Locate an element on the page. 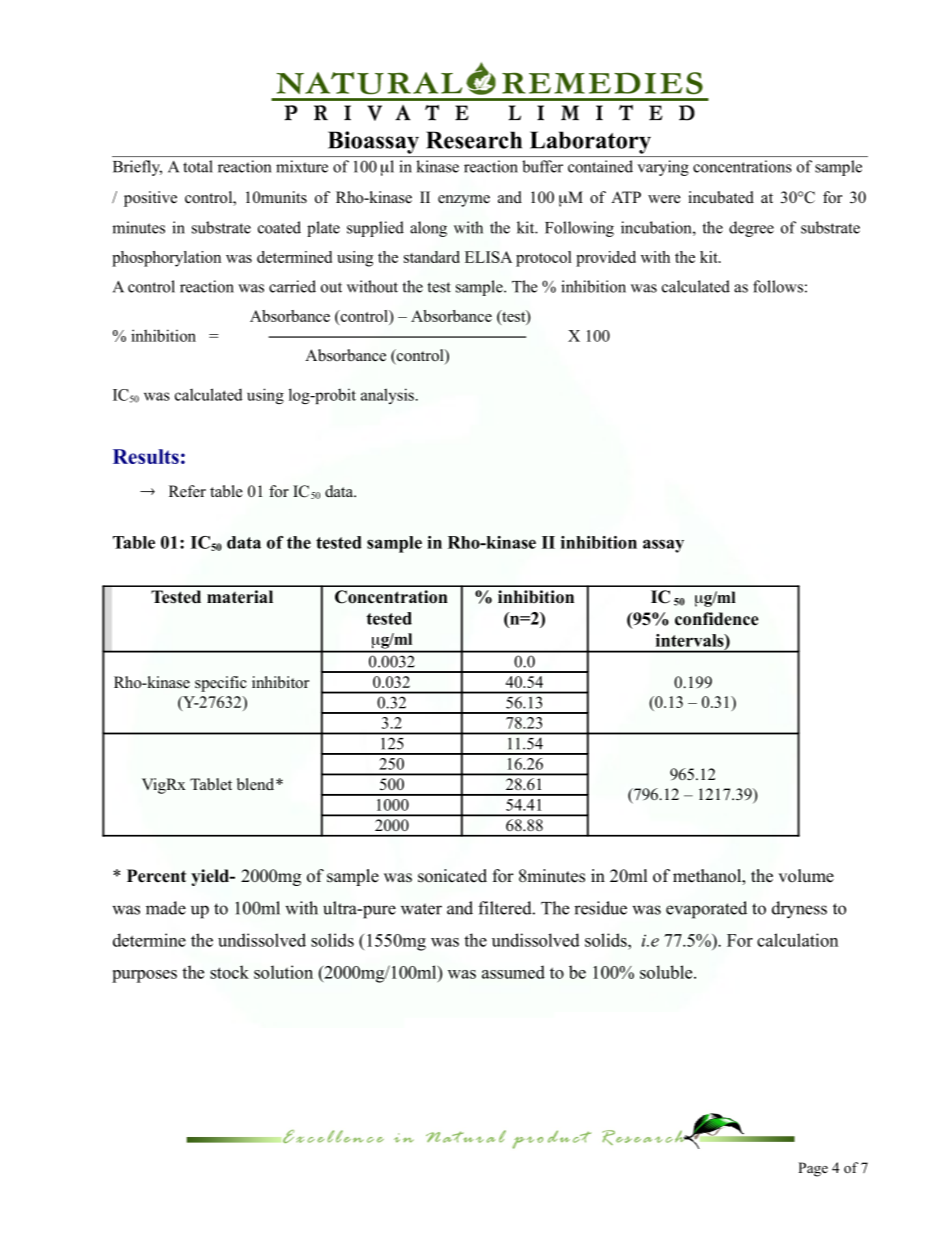 The width and height of the document is (952, 1233). total is located at coordinates (197, 166).
